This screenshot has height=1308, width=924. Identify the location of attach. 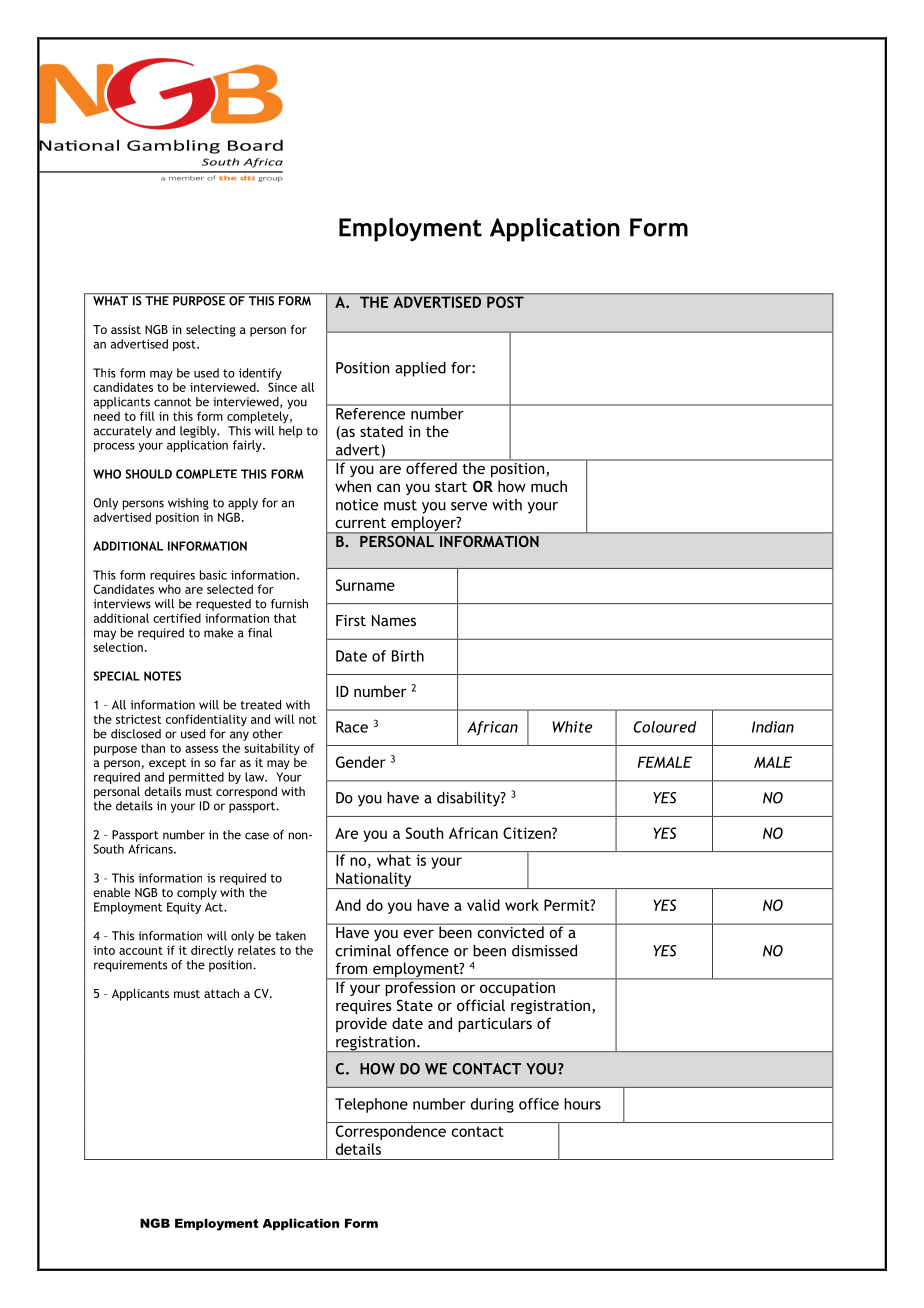
(221, 993).
